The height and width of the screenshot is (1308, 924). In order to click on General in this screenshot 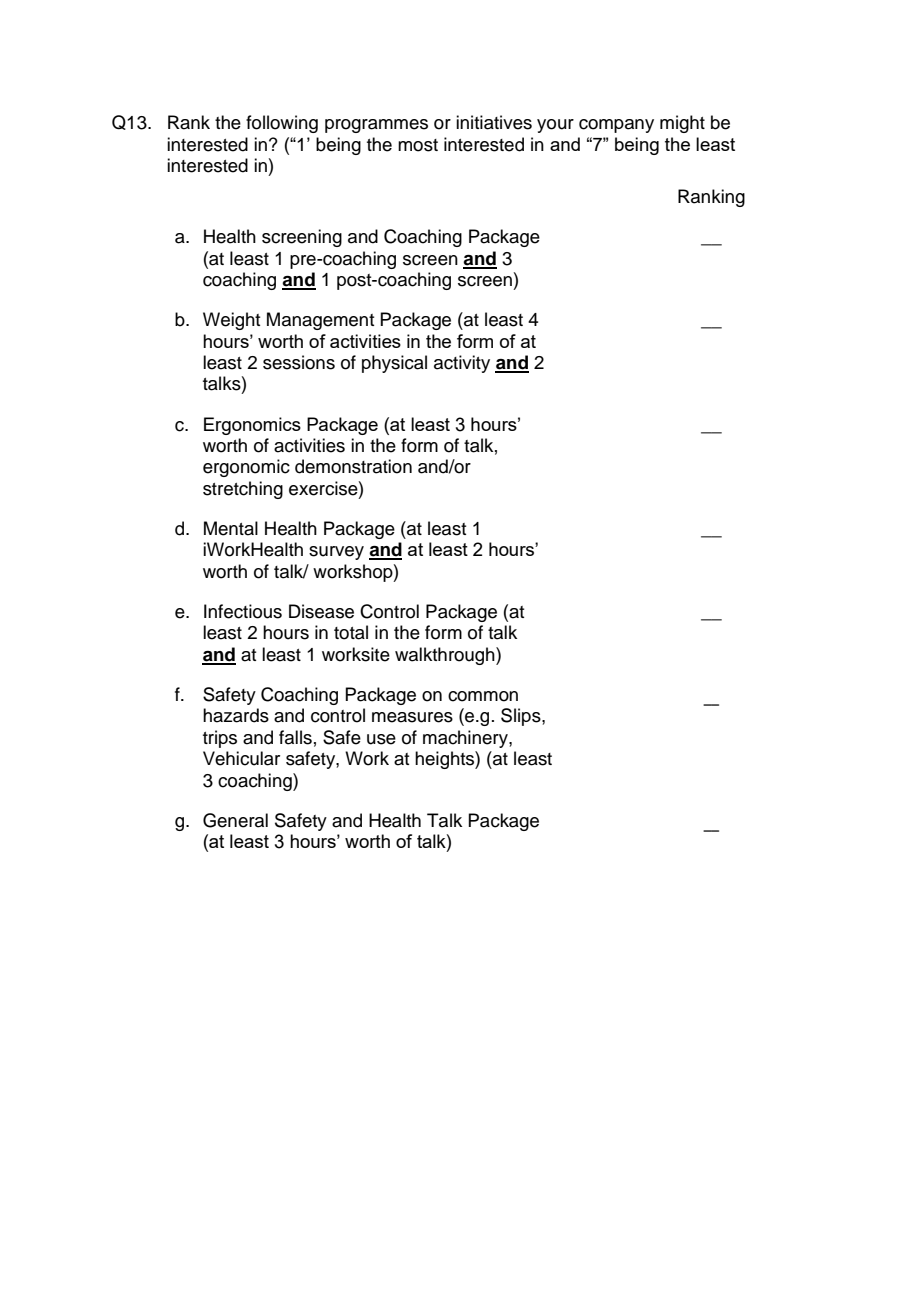, I will do `click(235, 820)`.
